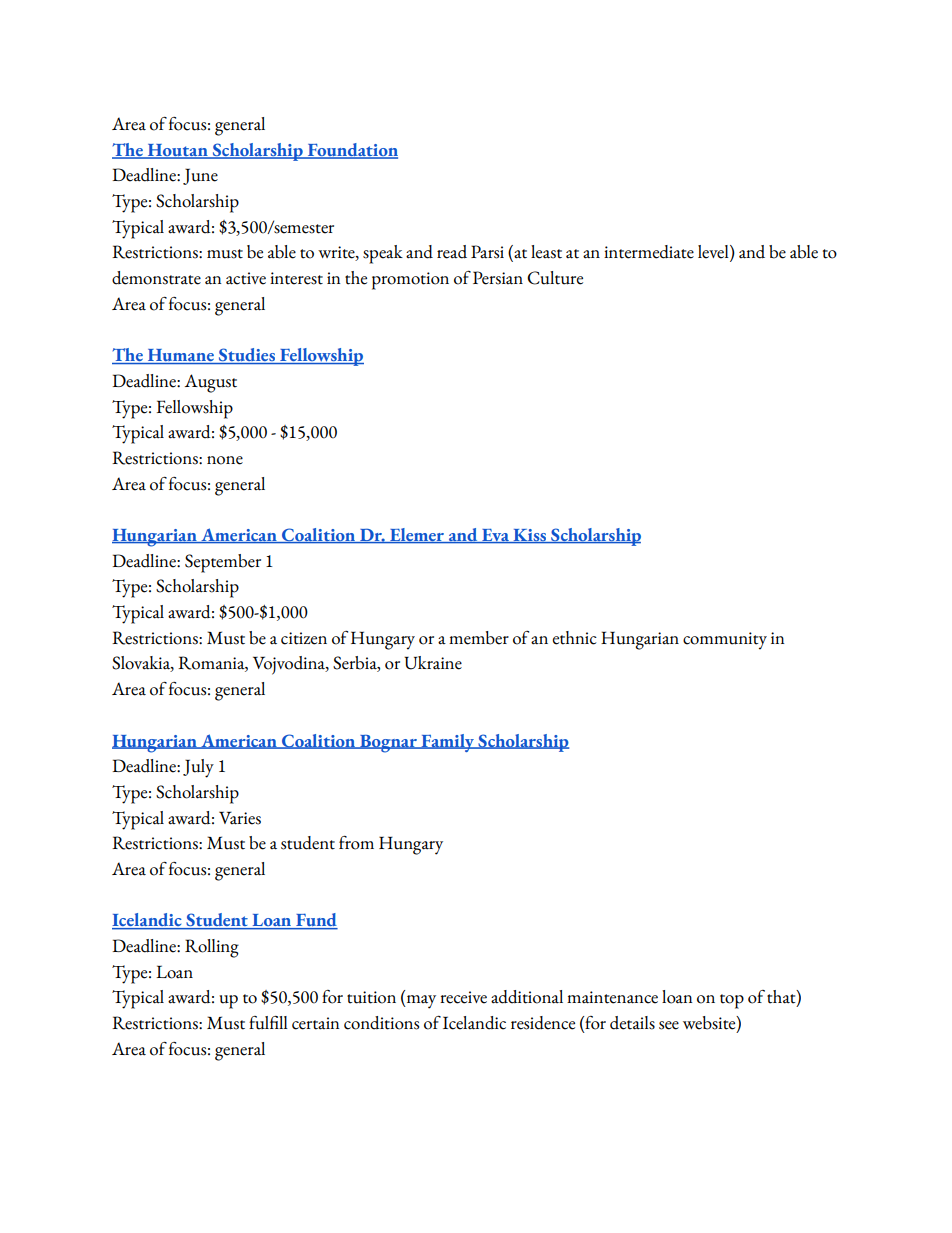 The width and height of the image is (952, 1233). What do you see at coordinates (200, 176) in the image?
I see `June` at bounding box center [200, 176].
